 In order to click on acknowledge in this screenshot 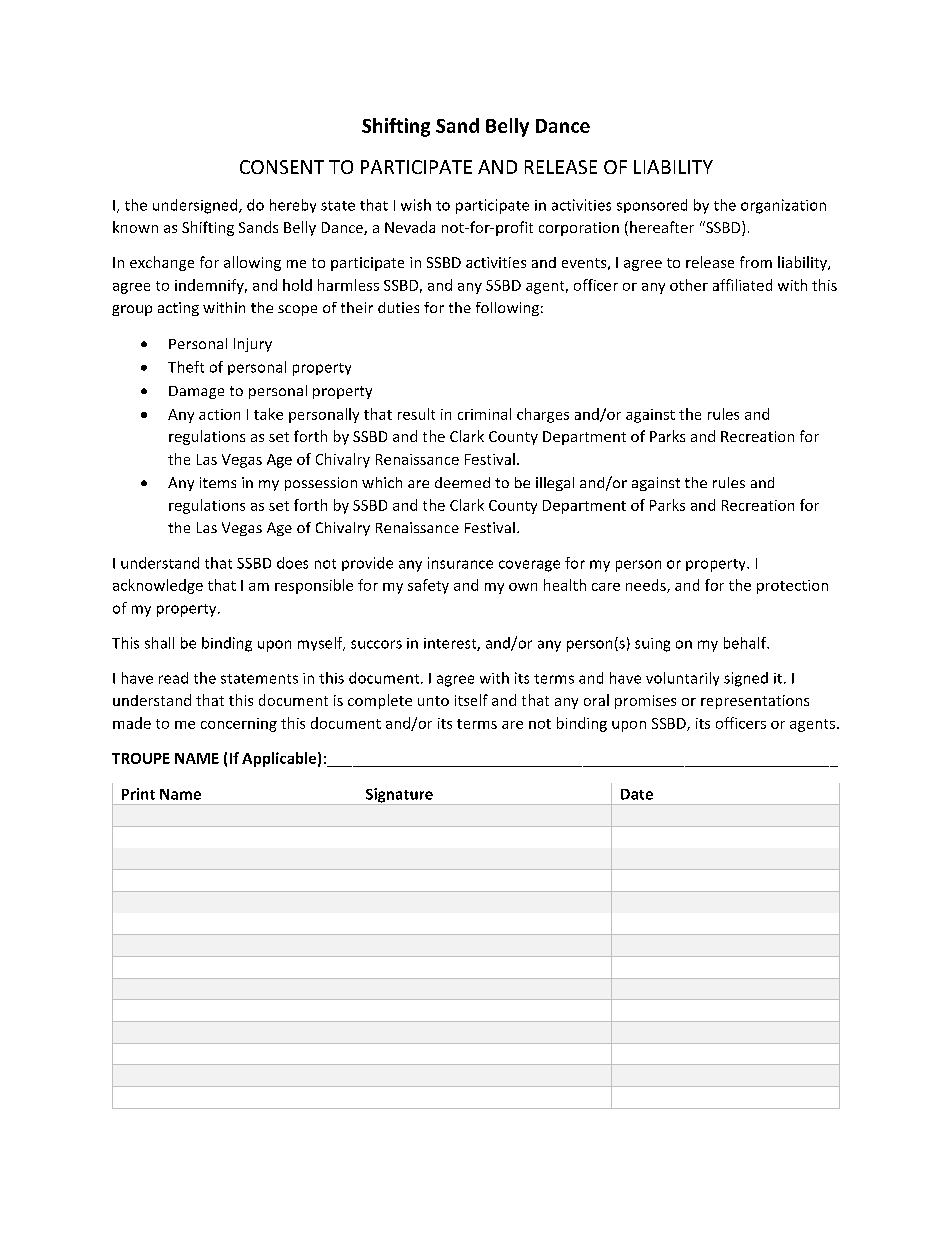, I will do `click(158, 586)`.
